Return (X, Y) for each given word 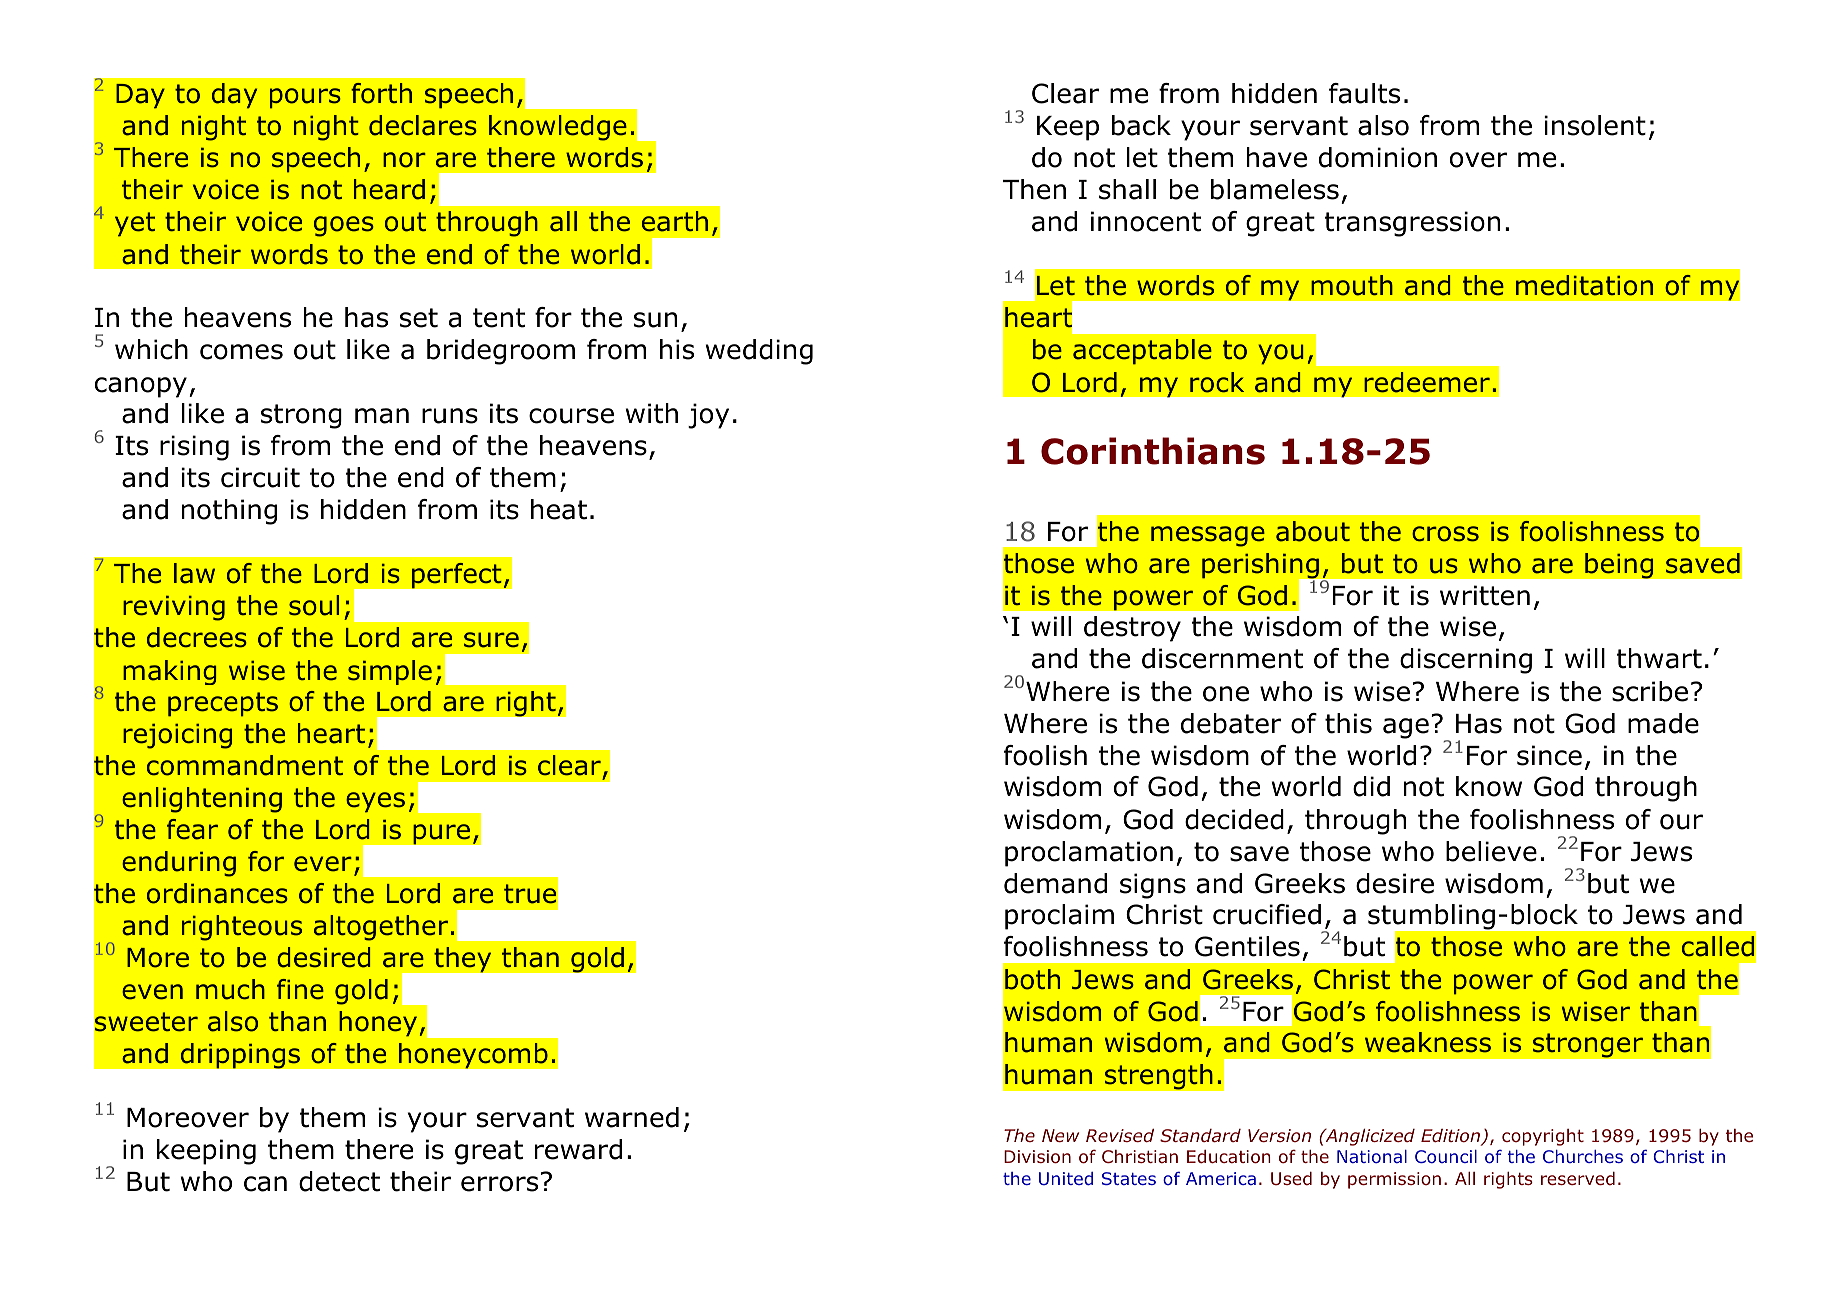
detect (339, 1181)
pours (305, 98)
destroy (1132, 629)
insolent (1595, 125)
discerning (1466, 661)
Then (1034, 189)
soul (314, 605)
